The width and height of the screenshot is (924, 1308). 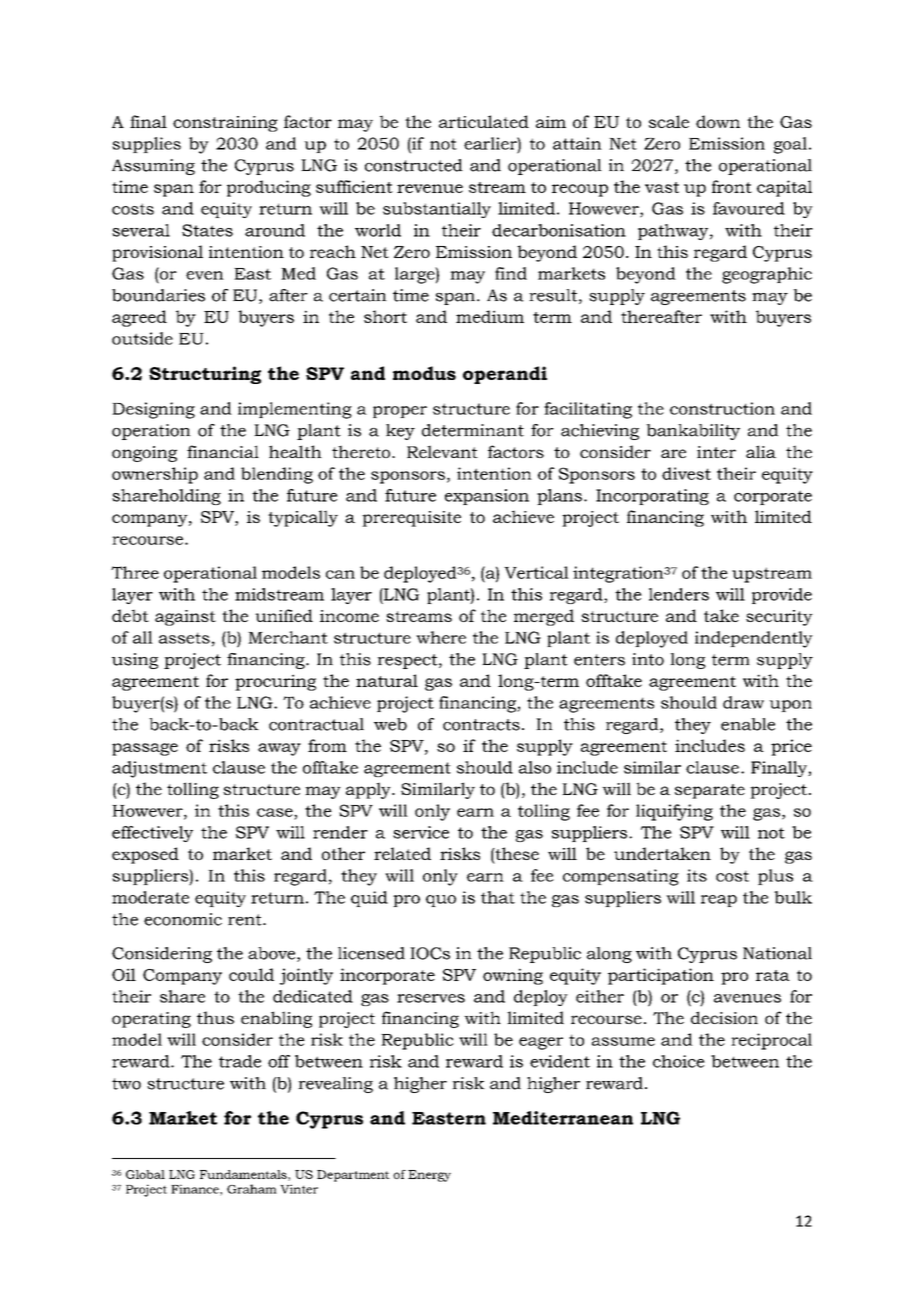 What do you see at coordinates (225, 124) in the screenshot?
I see `constraining` at bounding box center [225, 124].
